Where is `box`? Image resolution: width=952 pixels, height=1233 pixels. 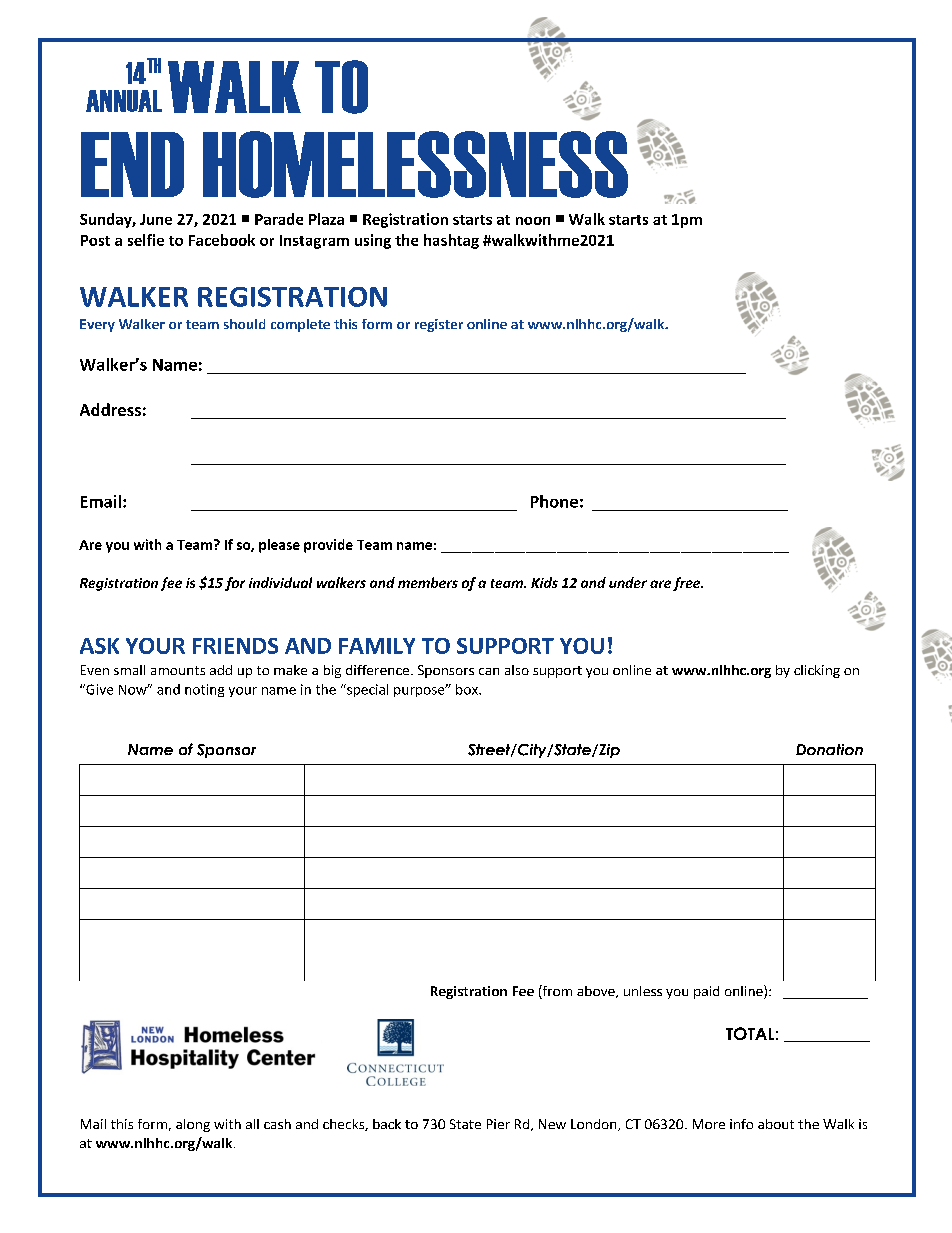
box is located at coordinates (468, 689).
